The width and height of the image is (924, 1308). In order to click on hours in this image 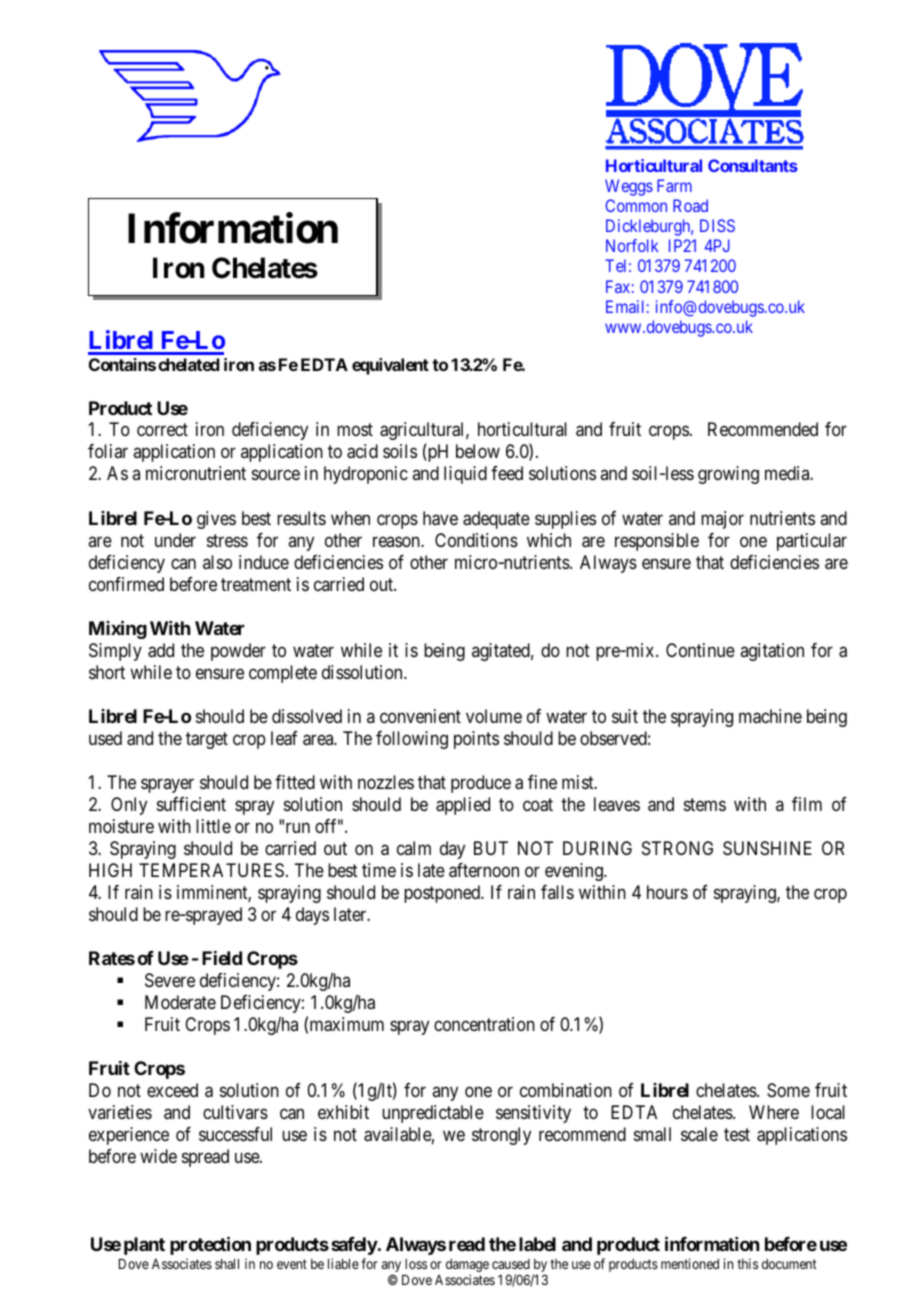, I will do `click(667, 892)`.
